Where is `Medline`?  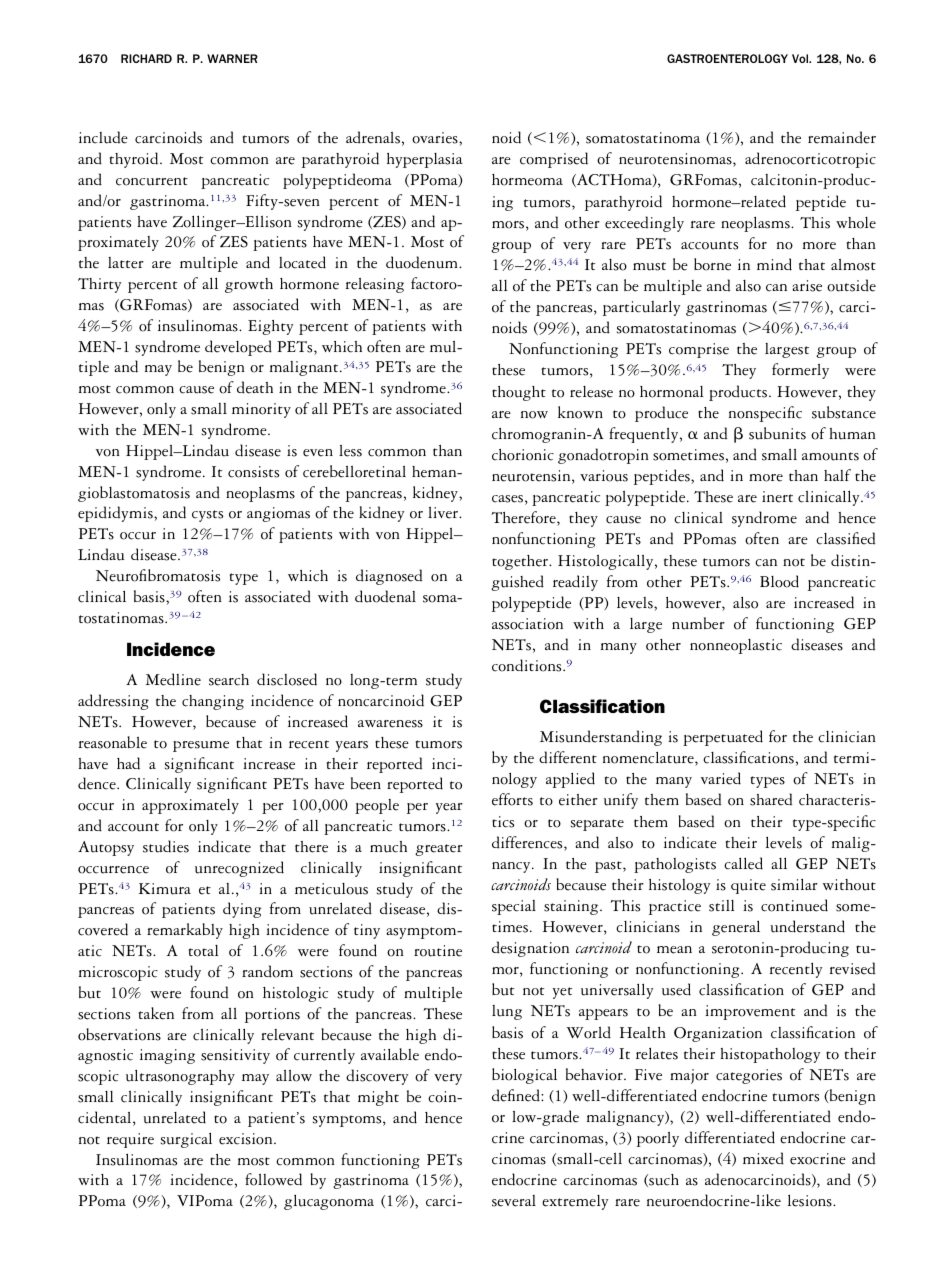 Medline is located at coordinates (173, 679).
